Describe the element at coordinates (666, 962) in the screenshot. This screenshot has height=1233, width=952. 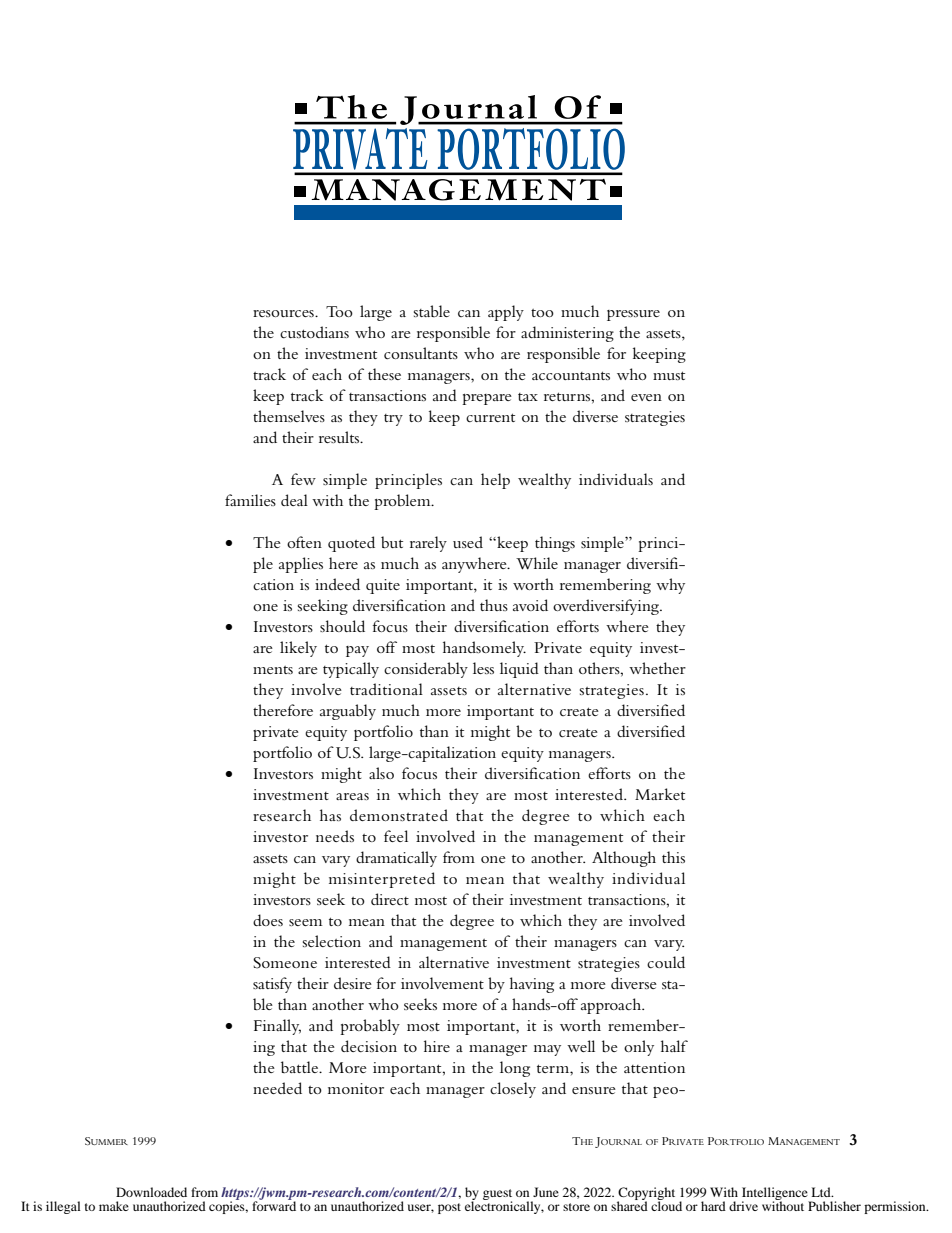
I see `could` at that location.
